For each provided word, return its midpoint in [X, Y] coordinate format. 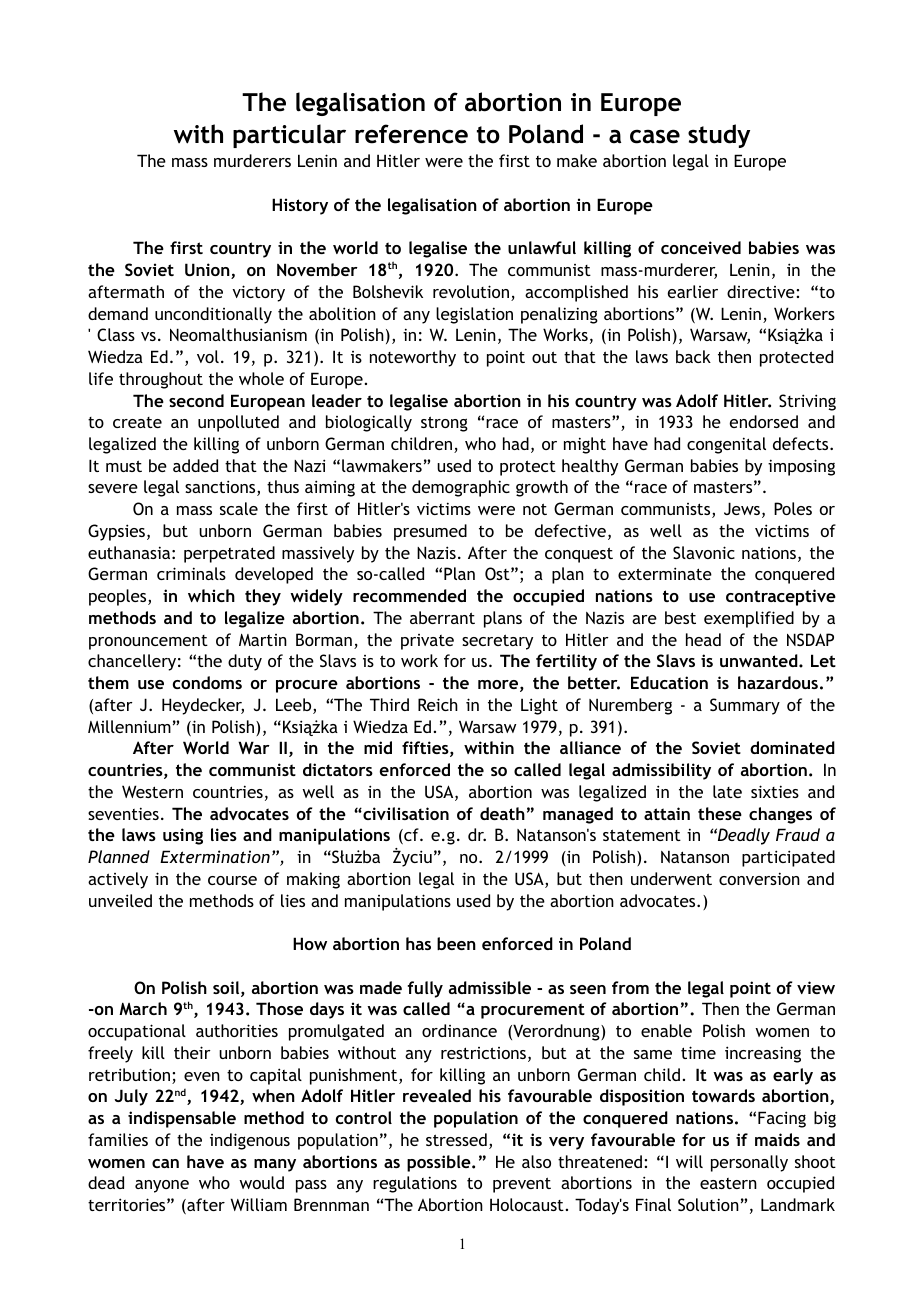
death [502, 813]
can [165, 1163]
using [183, 836]
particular [289, 136]
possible [440, 1163]
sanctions [221, 488]
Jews [743, 510]
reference [411, 134]
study [719, 136]
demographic [461, 488]
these [720, 813]
